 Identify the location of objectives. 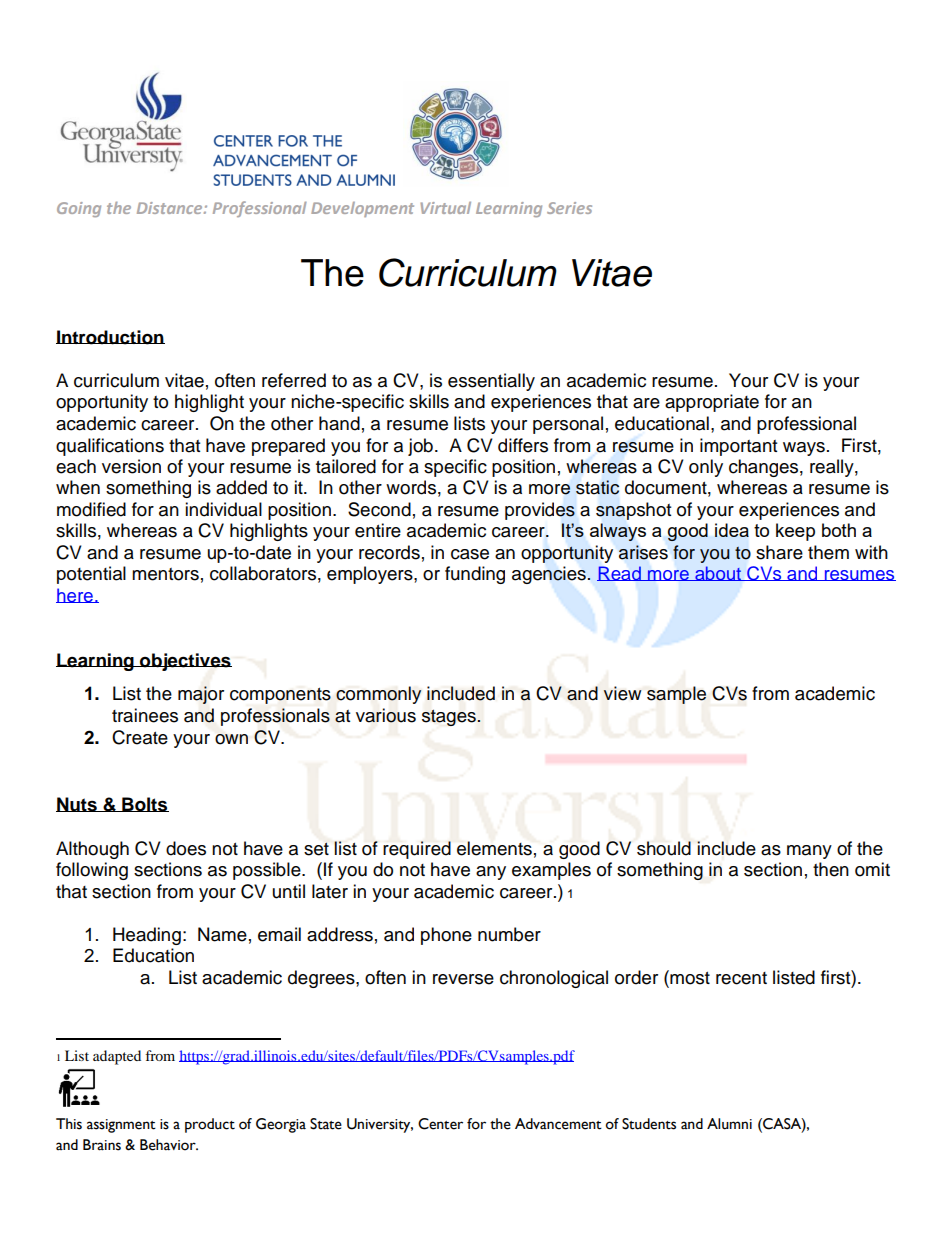
(185, 662).
